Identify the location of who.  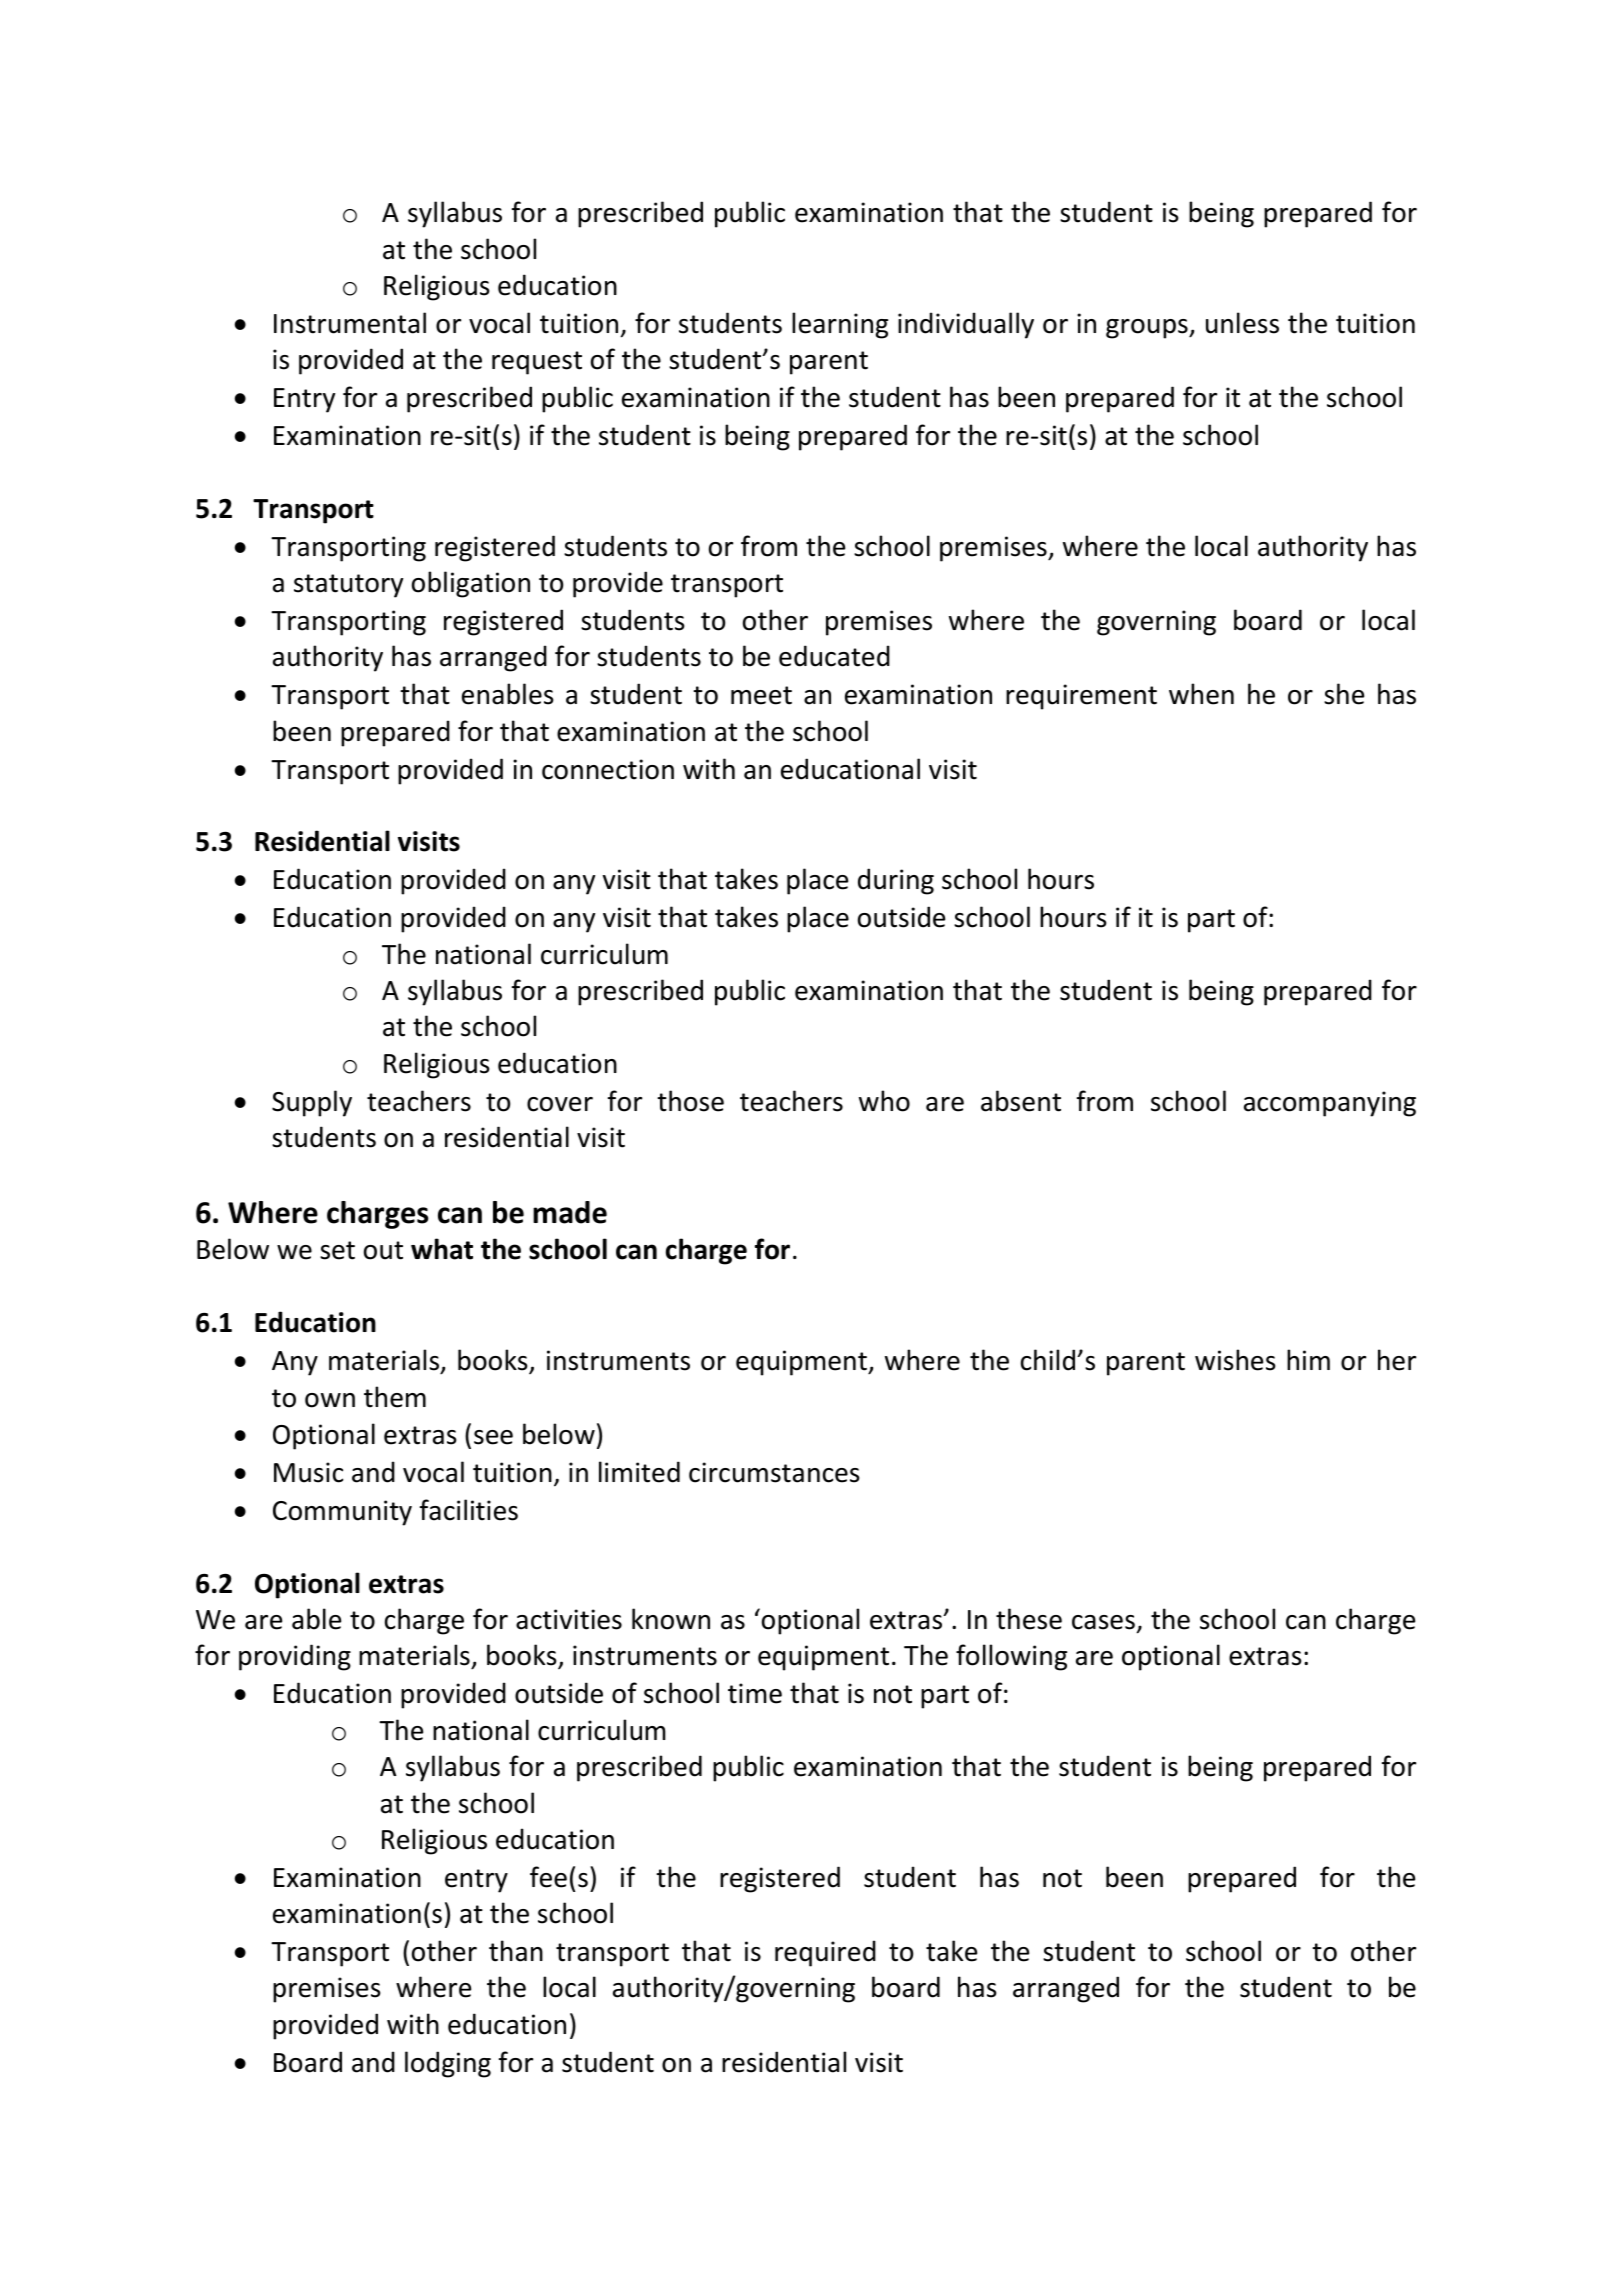
(884, 1101).
